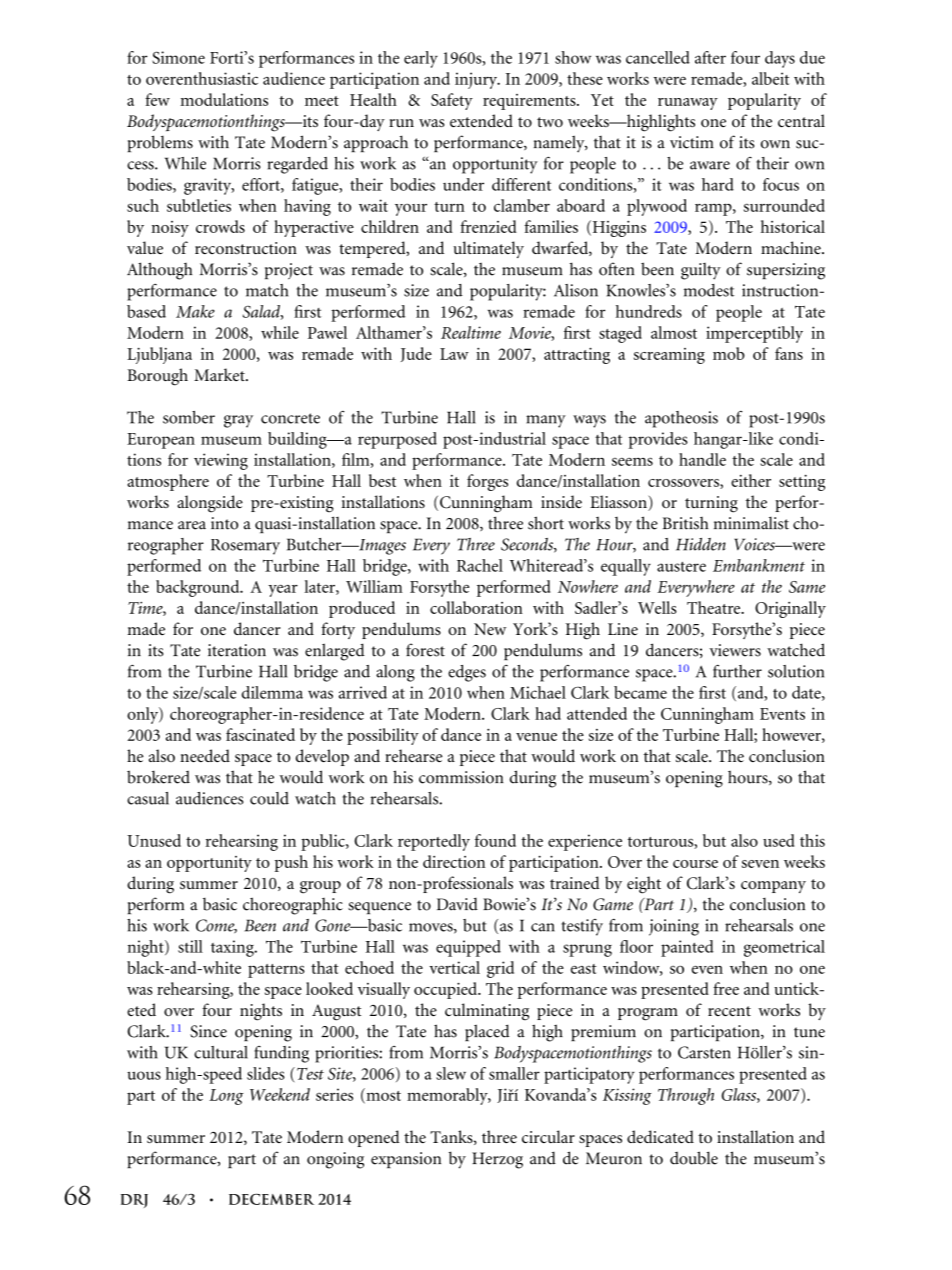 Image resolution: width=952 pixels, height=1270 pixels. I want to click on albeit, so click(770, 78).
